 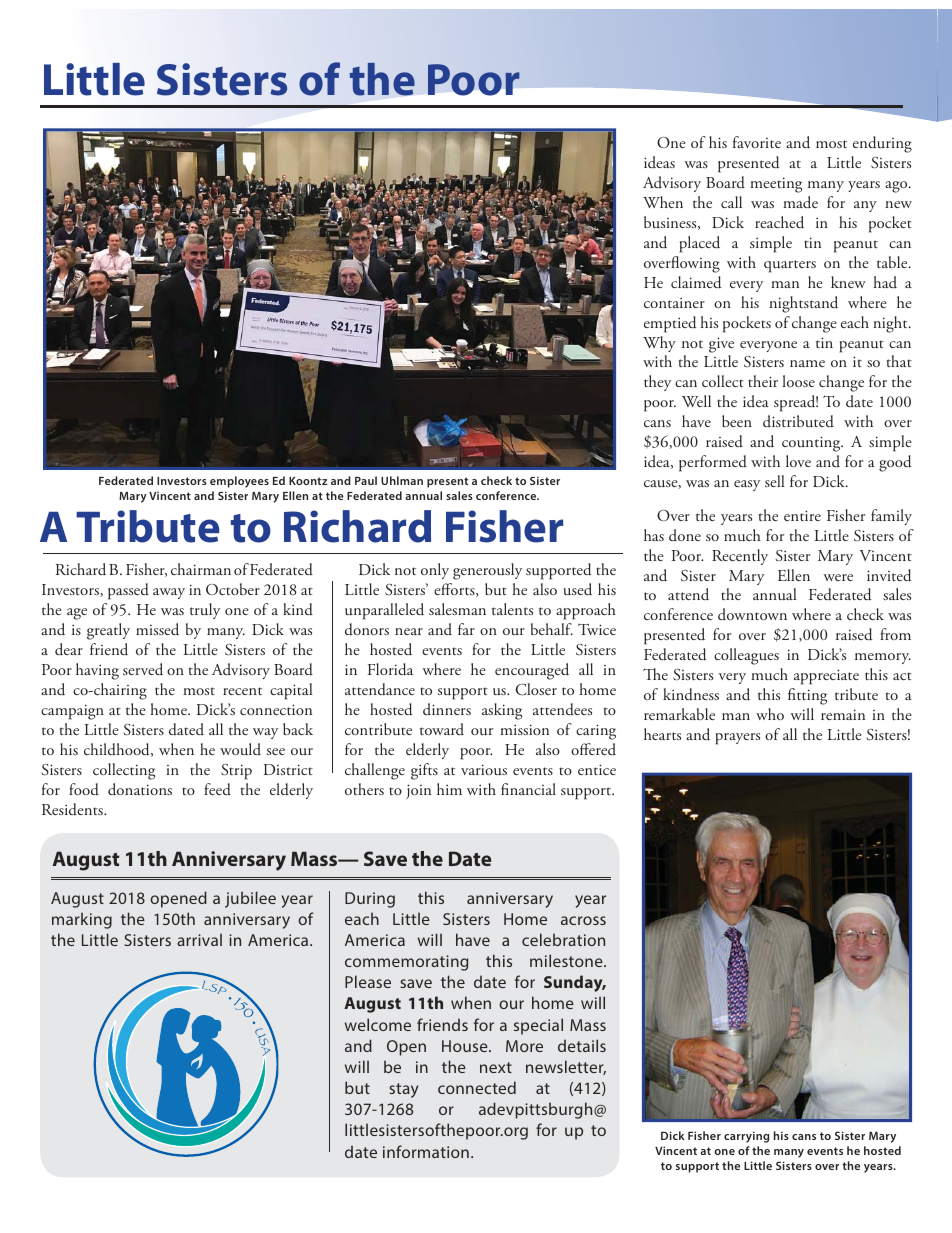 What do you see at coordinates (563, 939) in the screenshot?
I see `celebration` at bounding box center [563, 939].
